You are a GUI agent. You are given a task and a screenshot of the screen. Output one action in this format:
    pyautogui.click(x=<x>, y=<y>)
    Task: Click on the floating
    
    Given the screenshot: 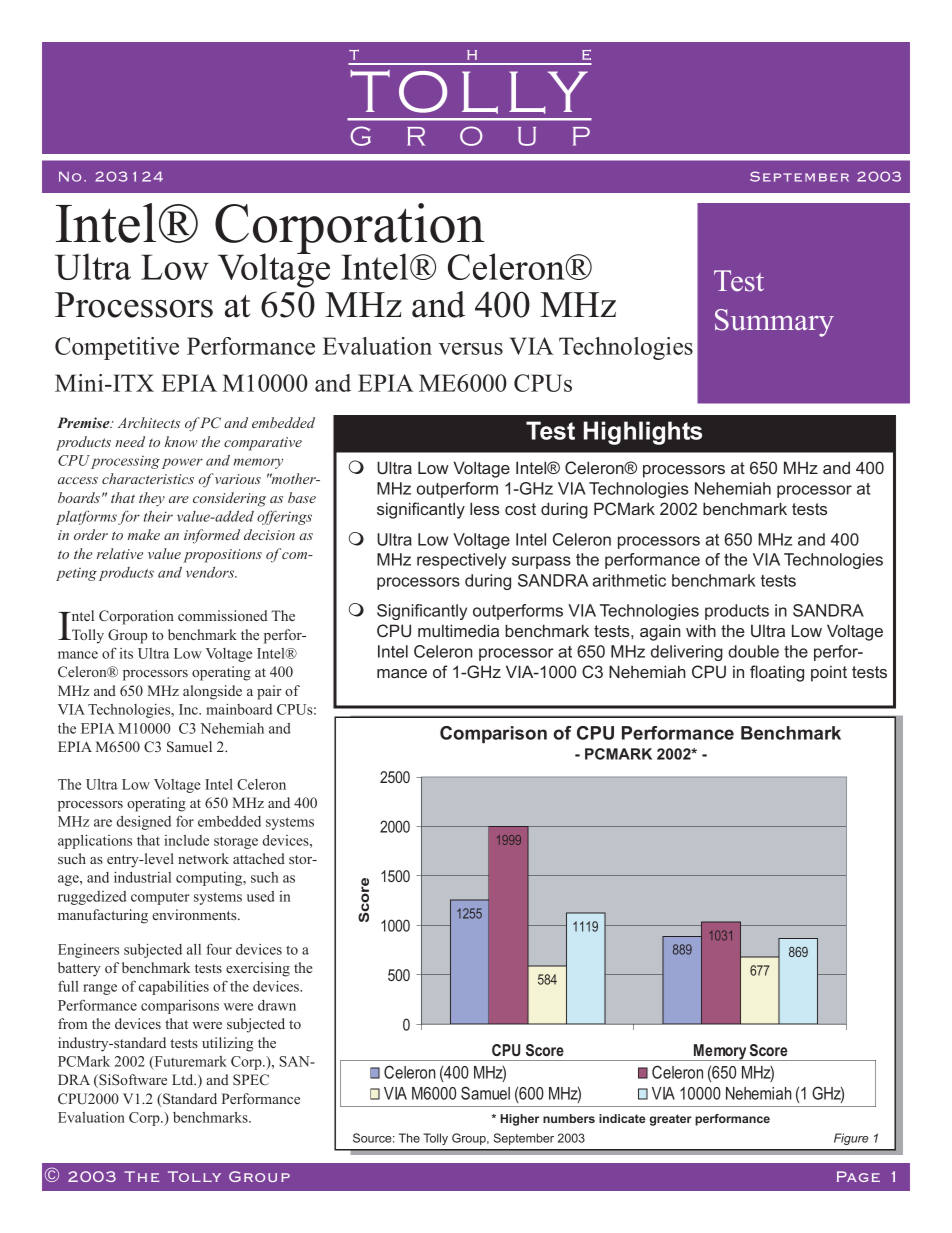 What is the action you would take?
    pyautogui.click(x=777, y=673)
